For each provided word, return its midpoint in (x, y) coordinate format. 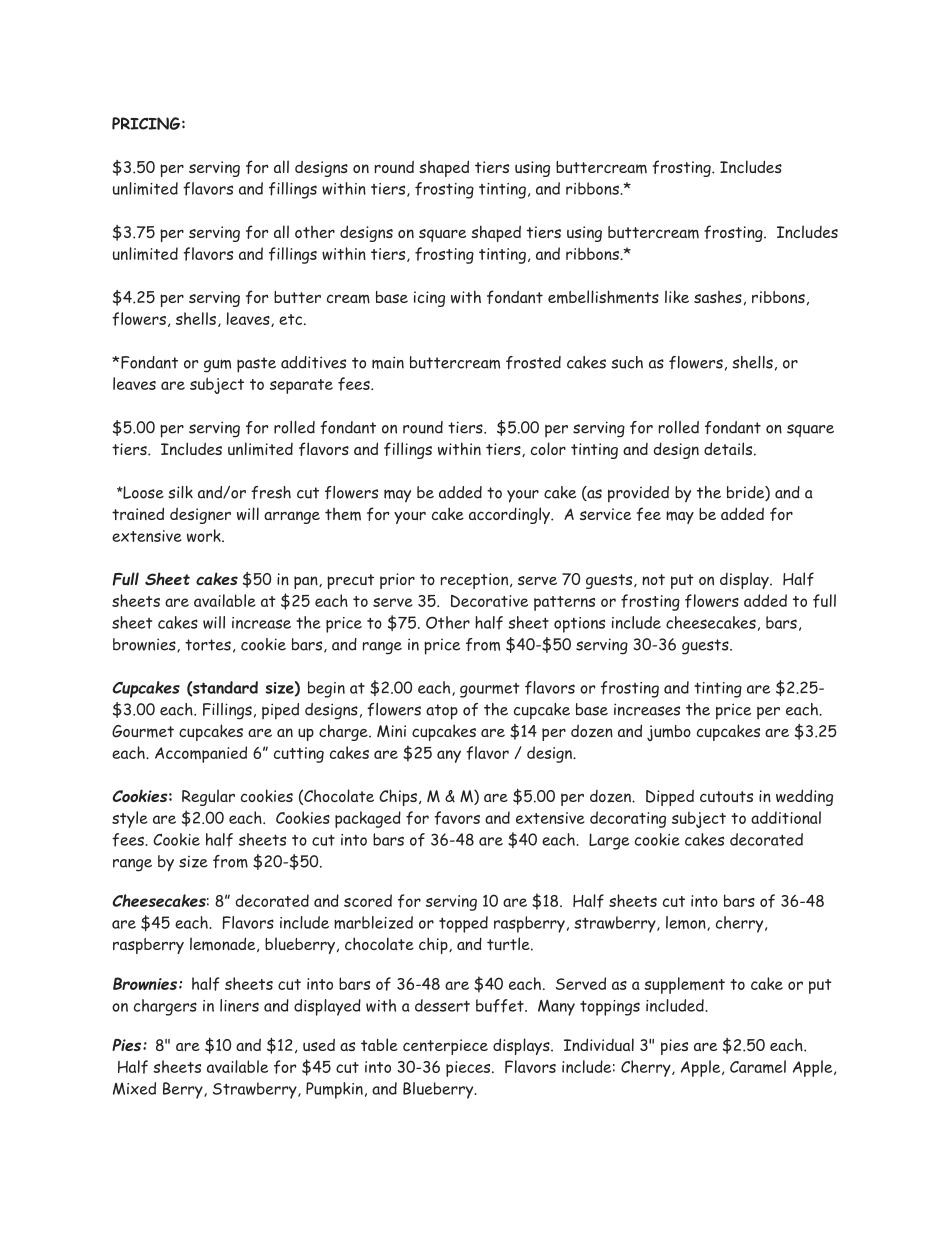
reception (476, 581)
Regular (208, 797)
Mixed (134, 1088)
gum (217, 366)
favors (457, 818)
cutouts (726, 797)
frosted (533, 362)
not (653, 579)
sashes (718, 297)
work (205, 535)
